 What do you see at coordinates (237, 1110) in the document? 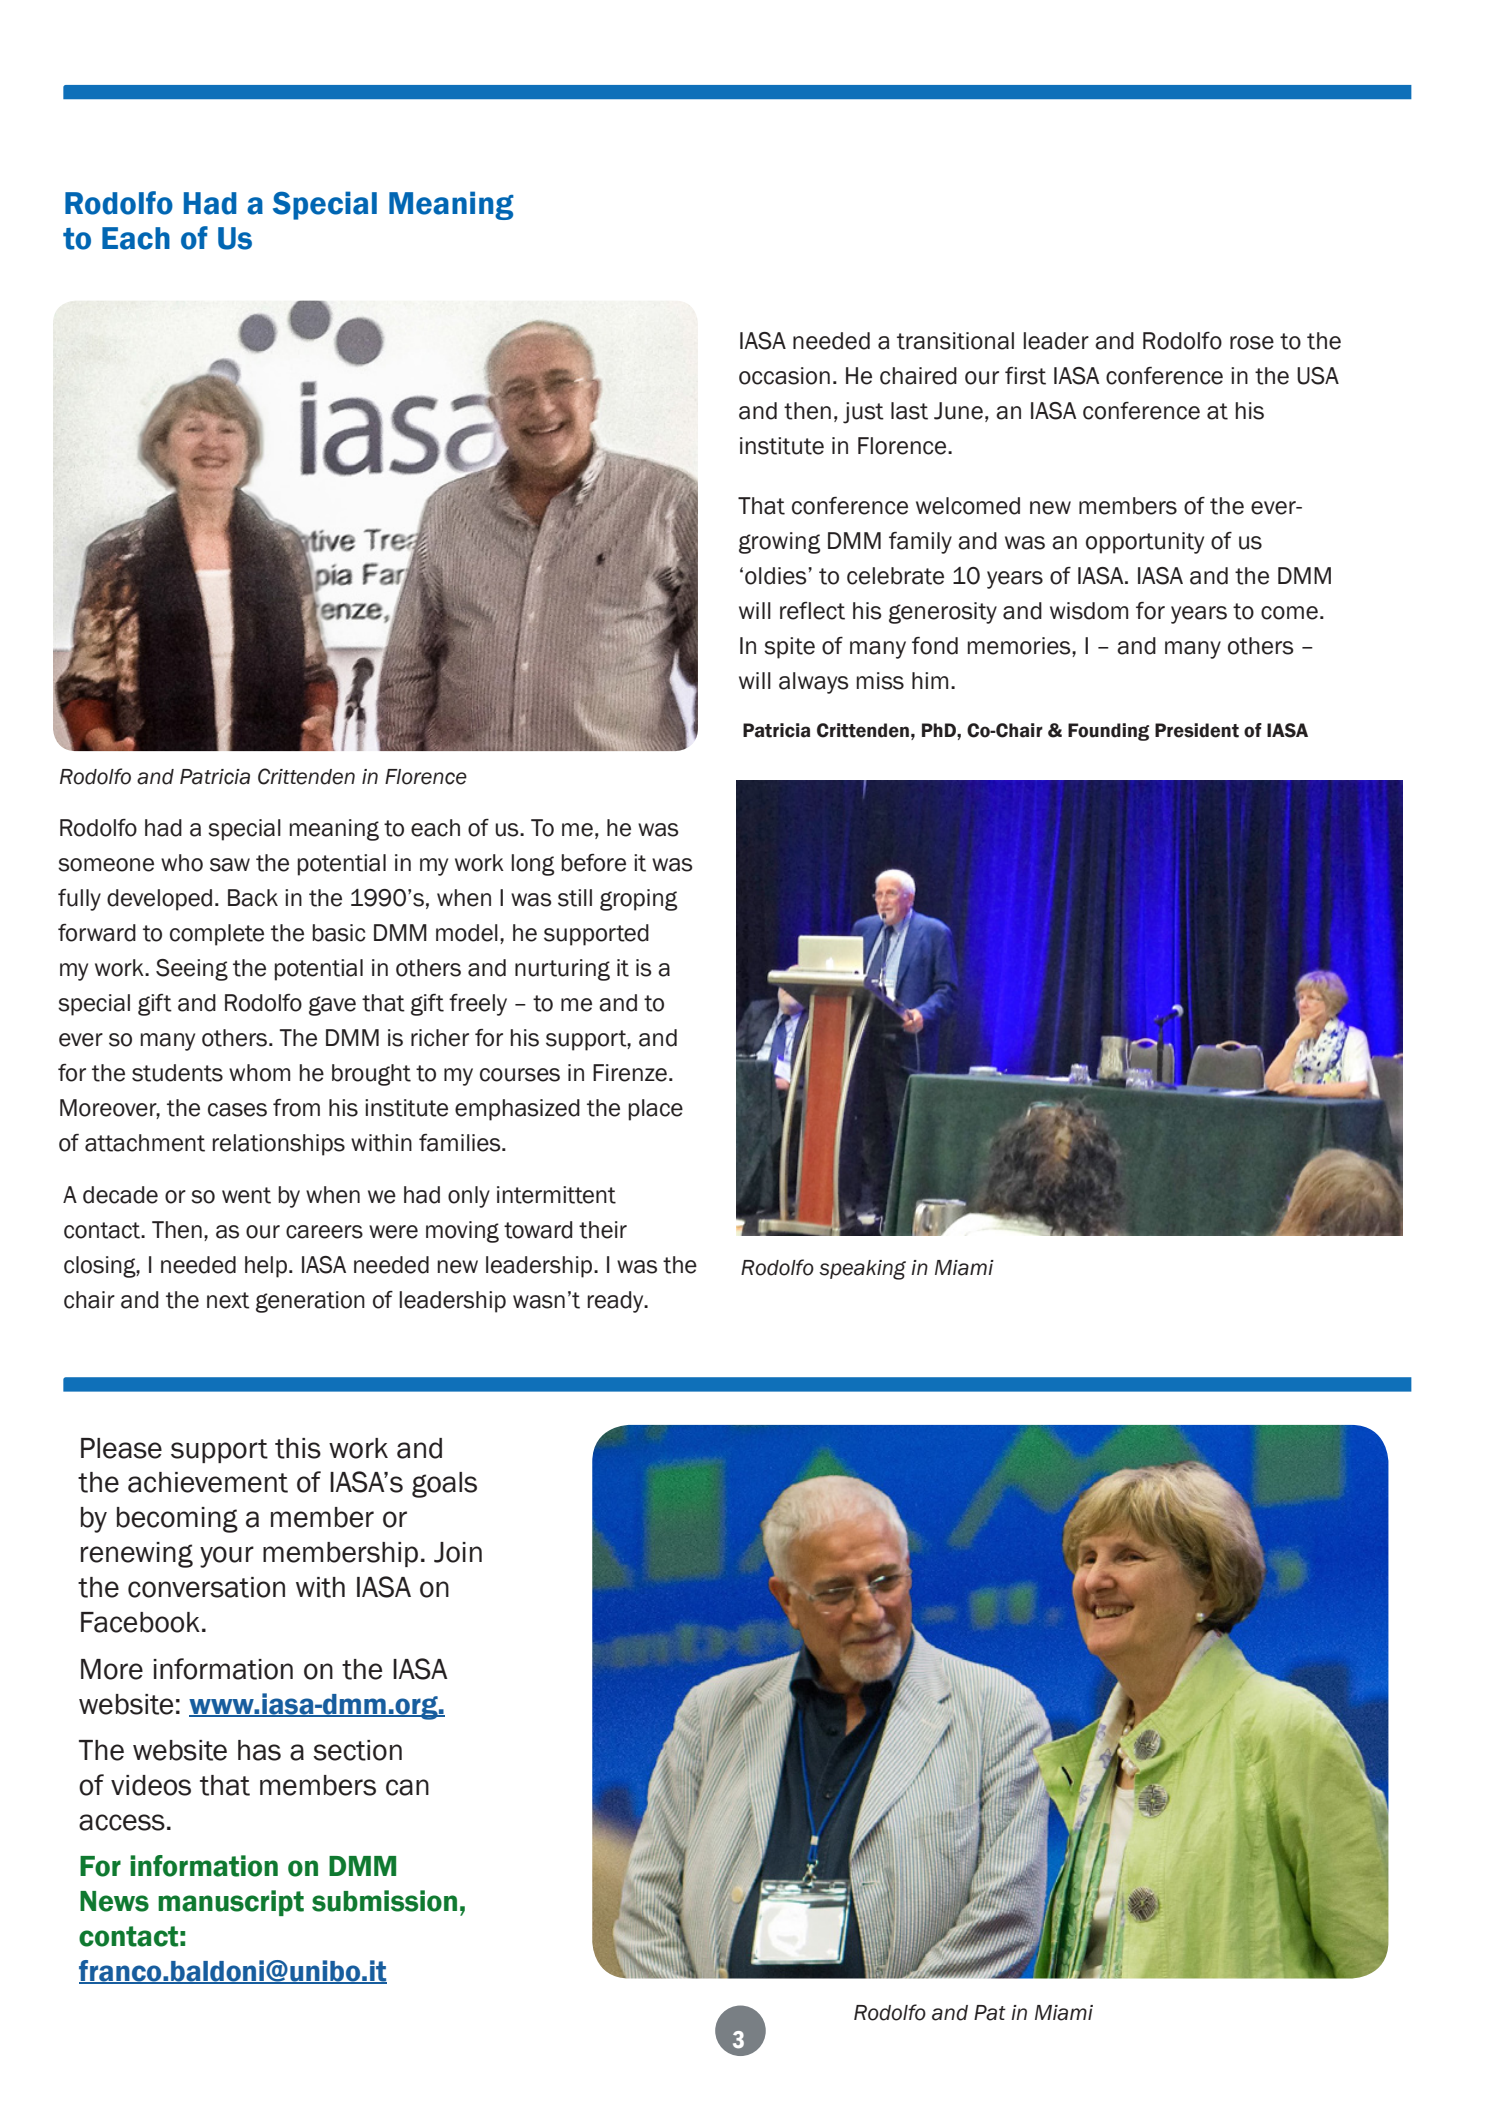
I see `cases` at bounding box center [237, 1110].
